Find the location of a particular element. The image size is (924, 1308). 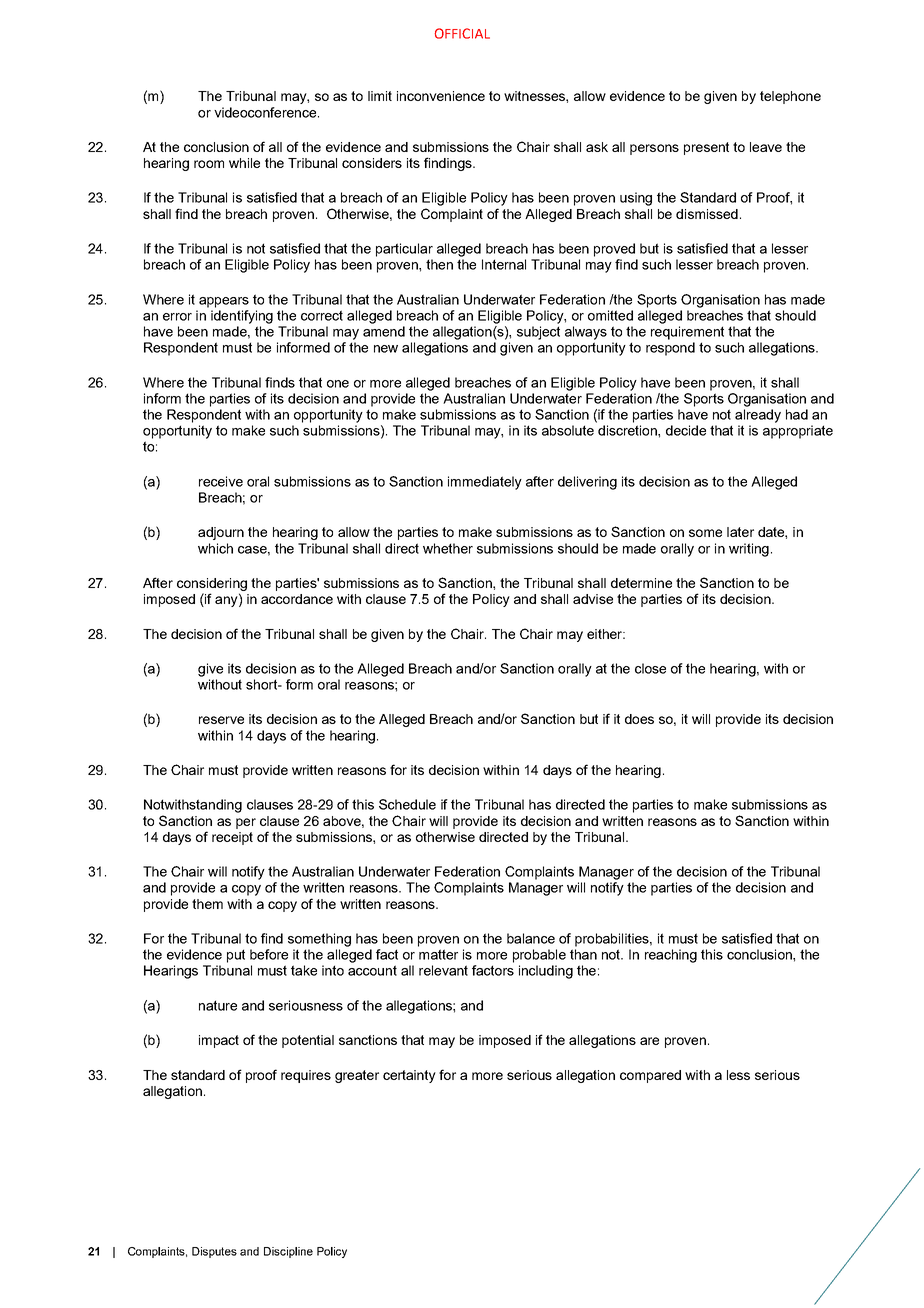

OFFICIAL is located at coordinates (462, 33).
